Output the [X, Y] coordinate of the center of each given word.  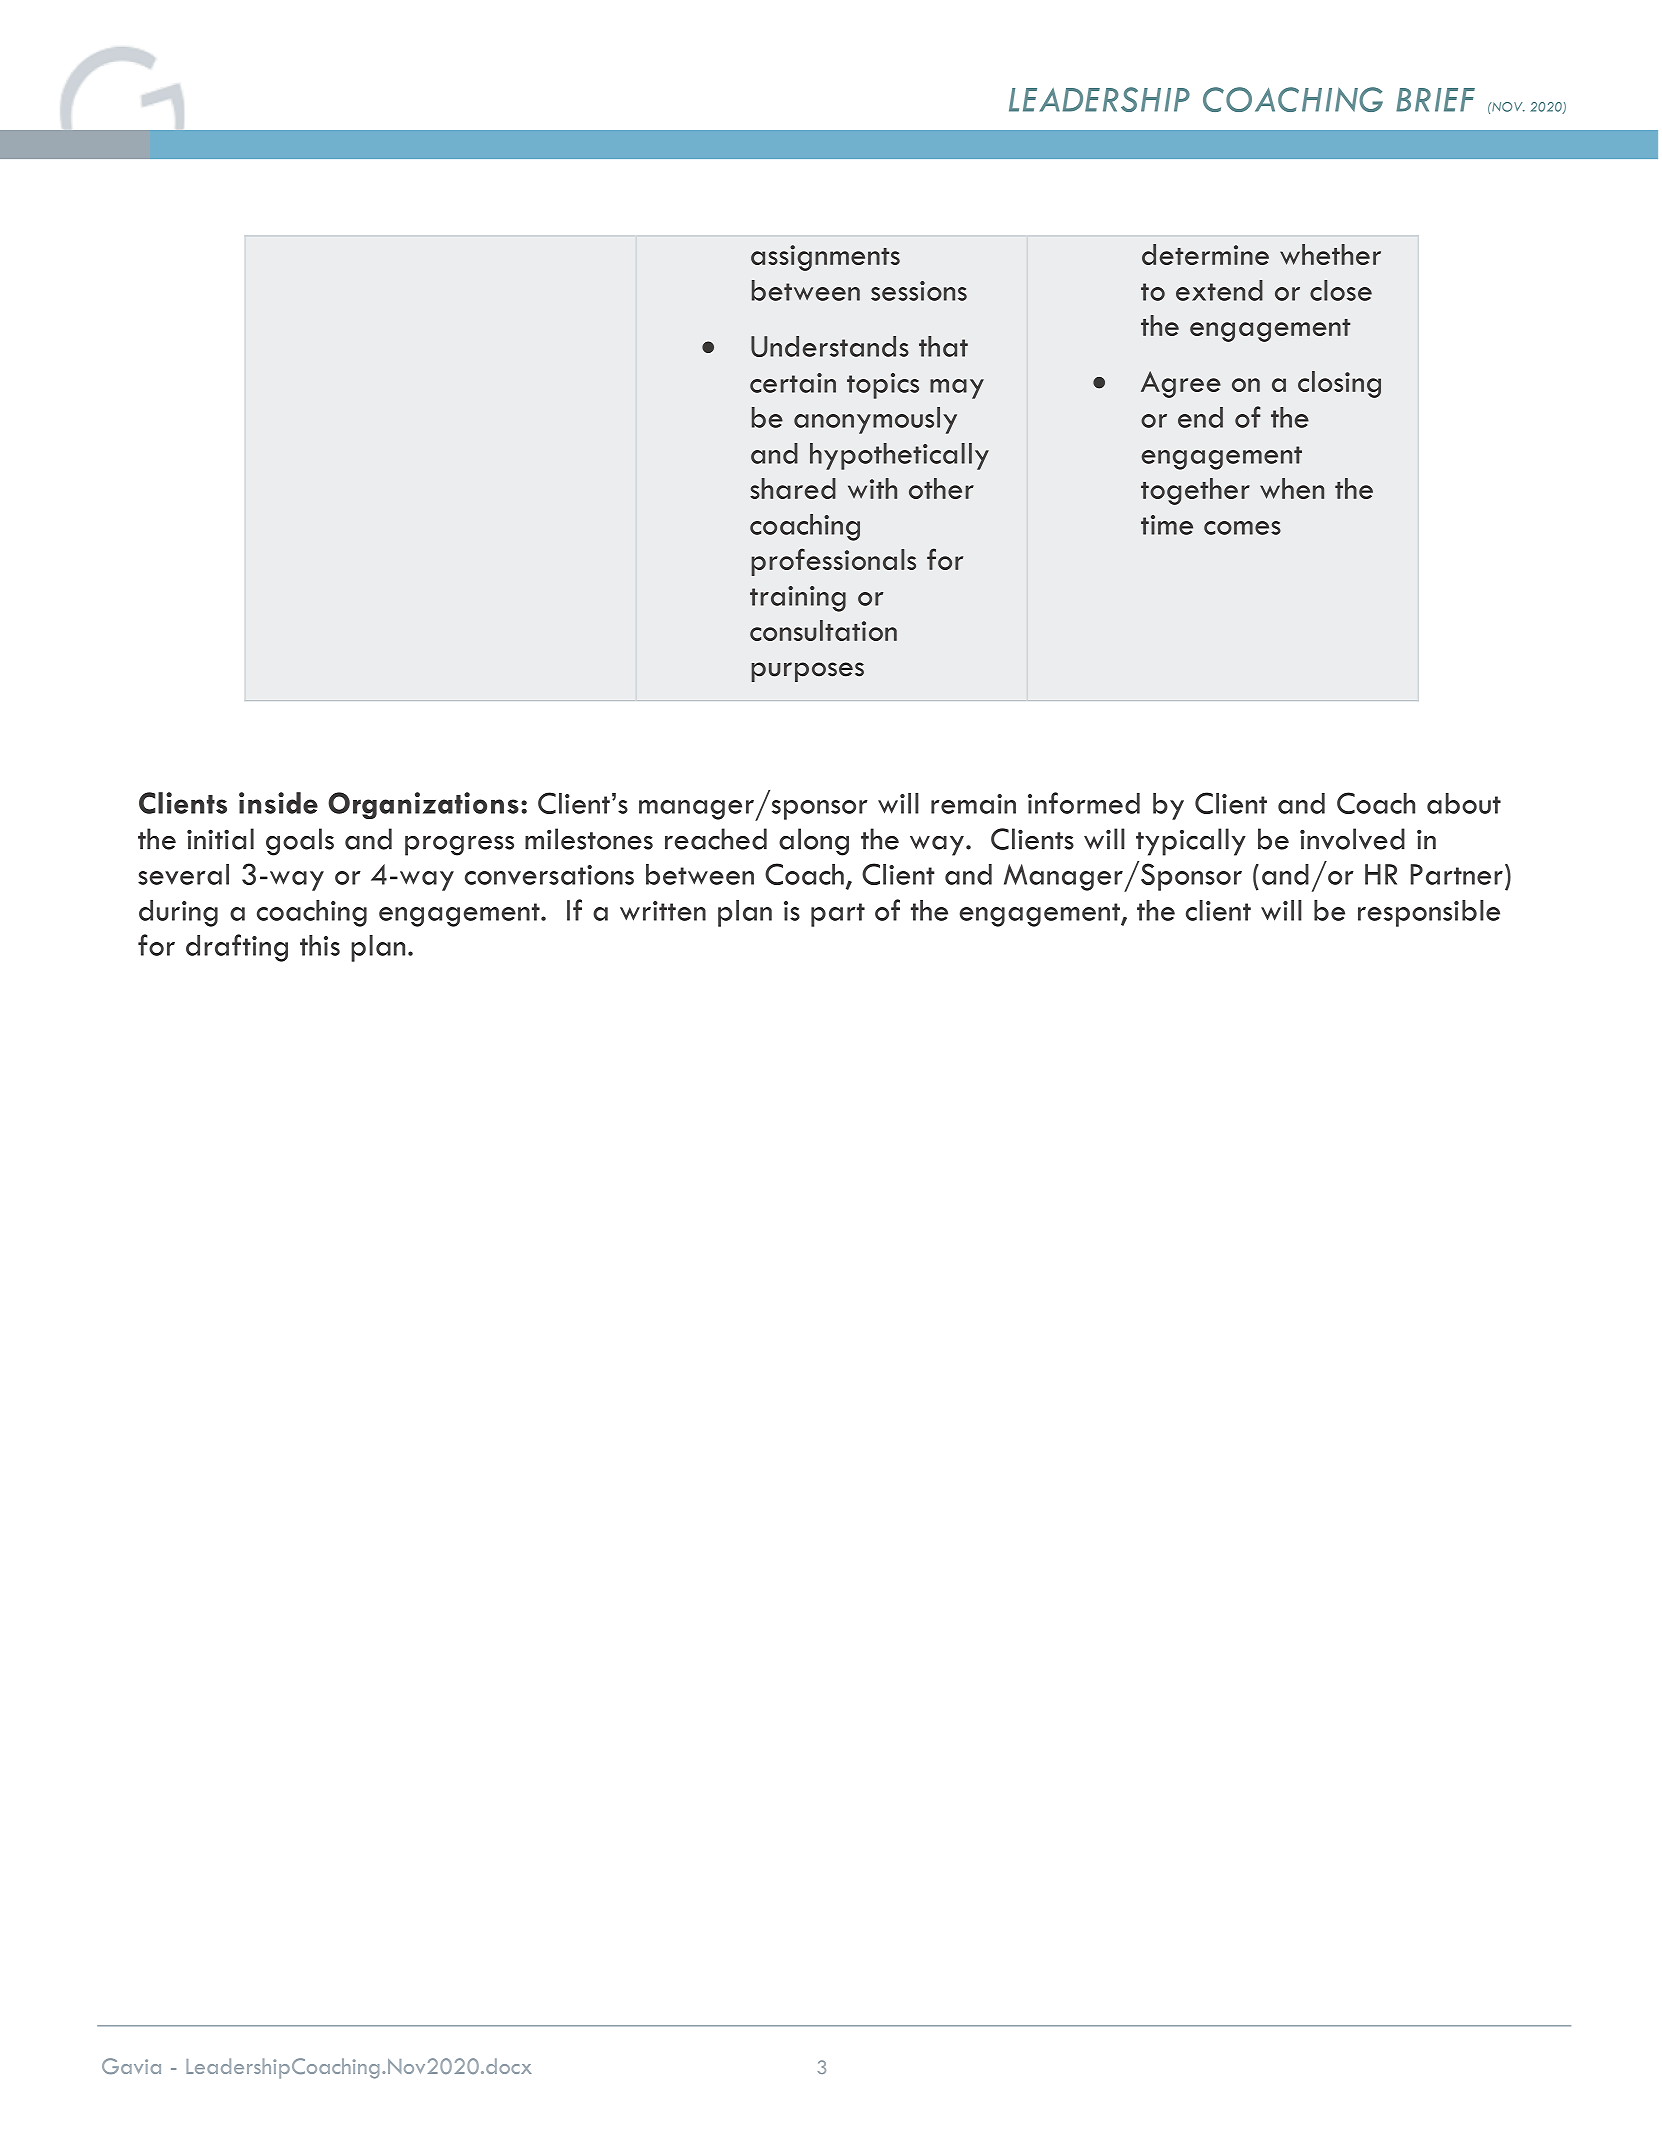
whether [1330, 254]
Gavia [131, 2066]
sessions [919, 291]
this [320, 945]
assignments [825, 258]
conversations [549, 875]
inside [278, 803]
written [663, 911]
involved [1352, 839]
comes [1242, 528]
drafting [237, 948]
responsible [1429, 913]
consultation [823, 630]
